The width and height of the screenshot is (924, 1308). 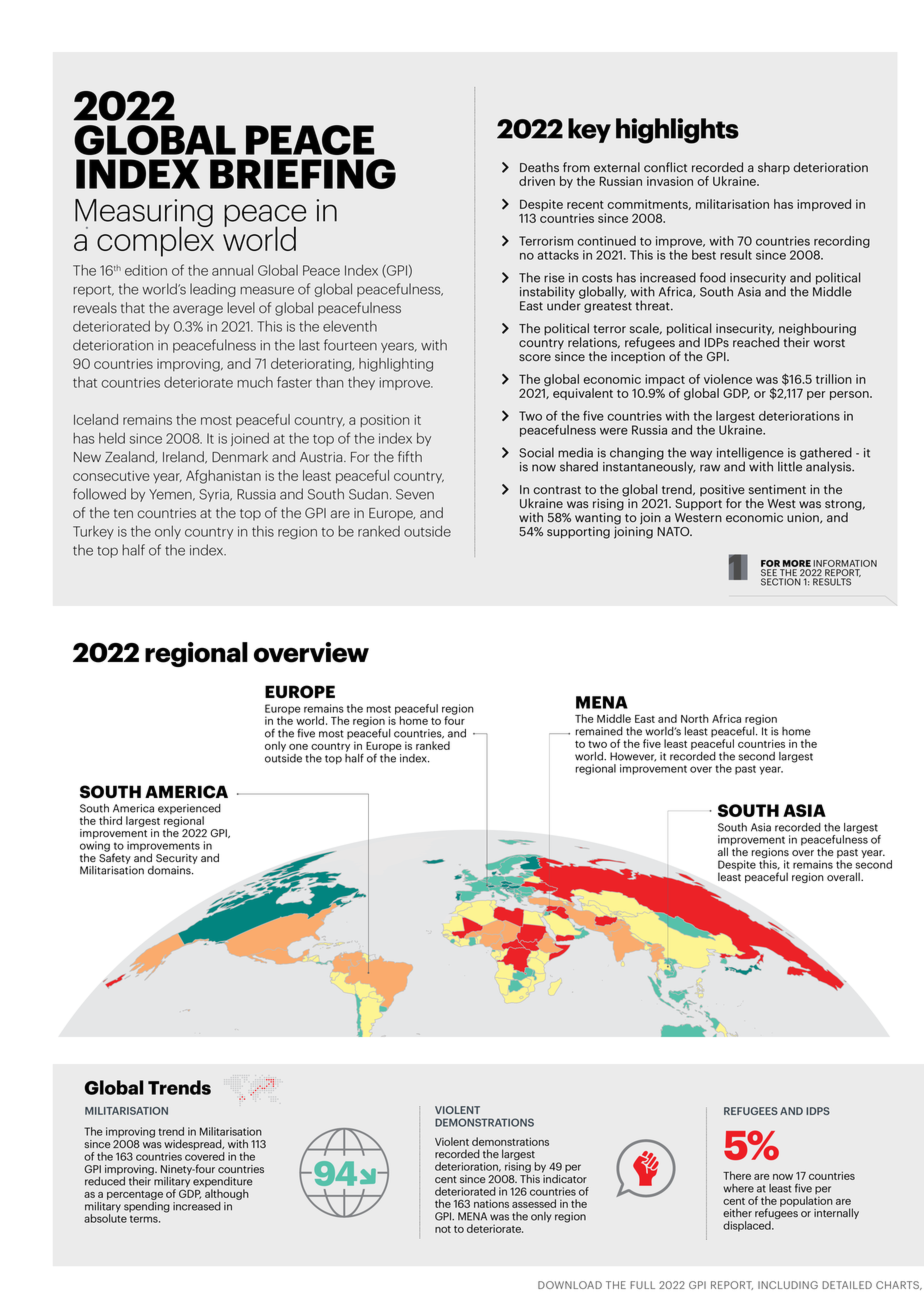 I want to click on Deaths, so click(x=539, y=167).
